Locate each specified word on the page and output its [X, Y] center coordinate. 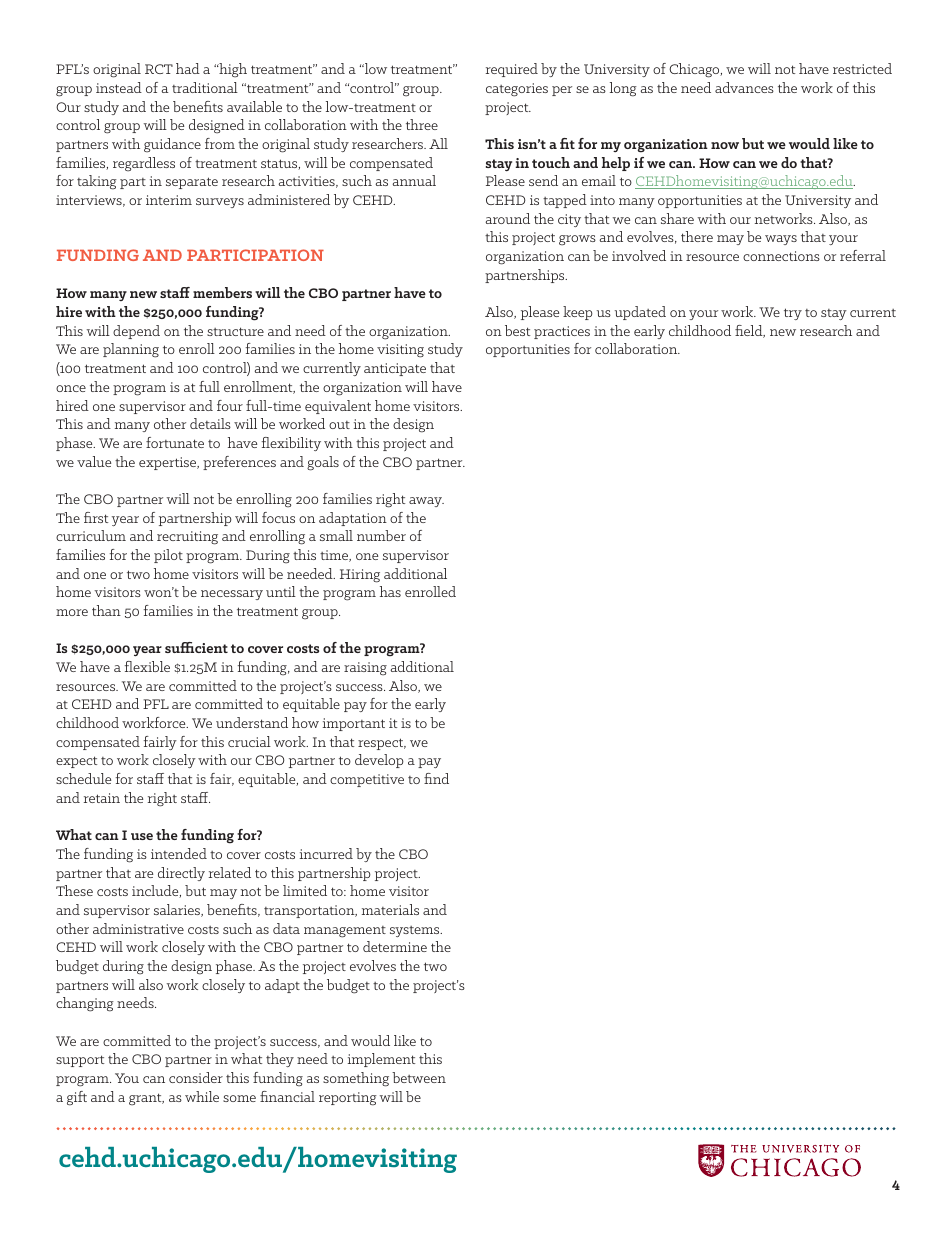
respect [382, 744]
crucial [249, 741]
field [750, 331]
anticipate [395, 369]
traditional [205, 87]
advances [744, 87]
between [419, 1077]
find [436, 778]
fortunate [175, 442]
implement [381, 1060]
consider [196, 1077]
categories [517, 90]
